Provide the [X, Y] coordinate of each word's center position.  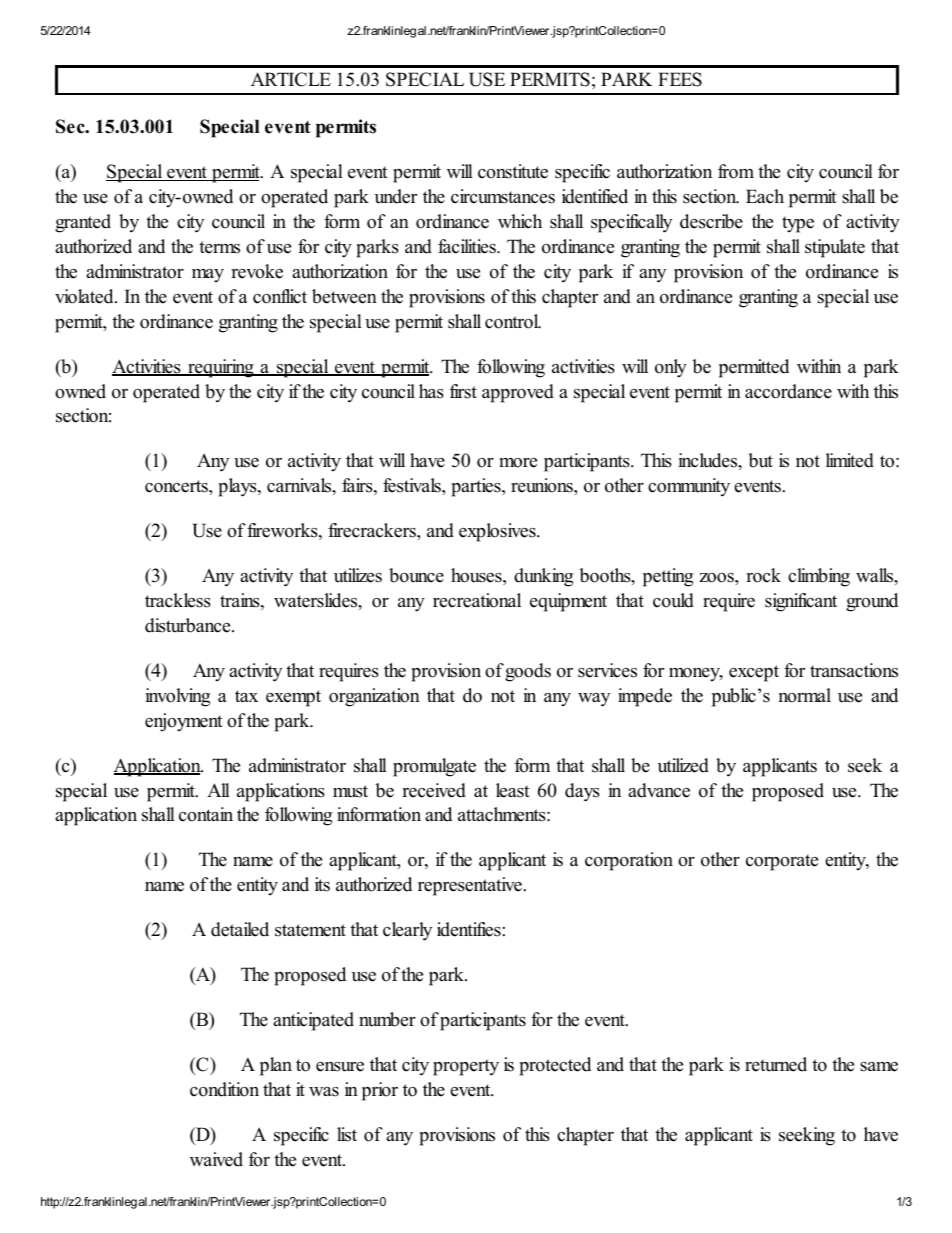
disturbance [189, 625]
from [736, 171]
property [466, 1067]
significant [801, 602]
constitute [513, 171]
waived [216, 1159]
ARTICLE [291, 79]
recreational [477, 600]
